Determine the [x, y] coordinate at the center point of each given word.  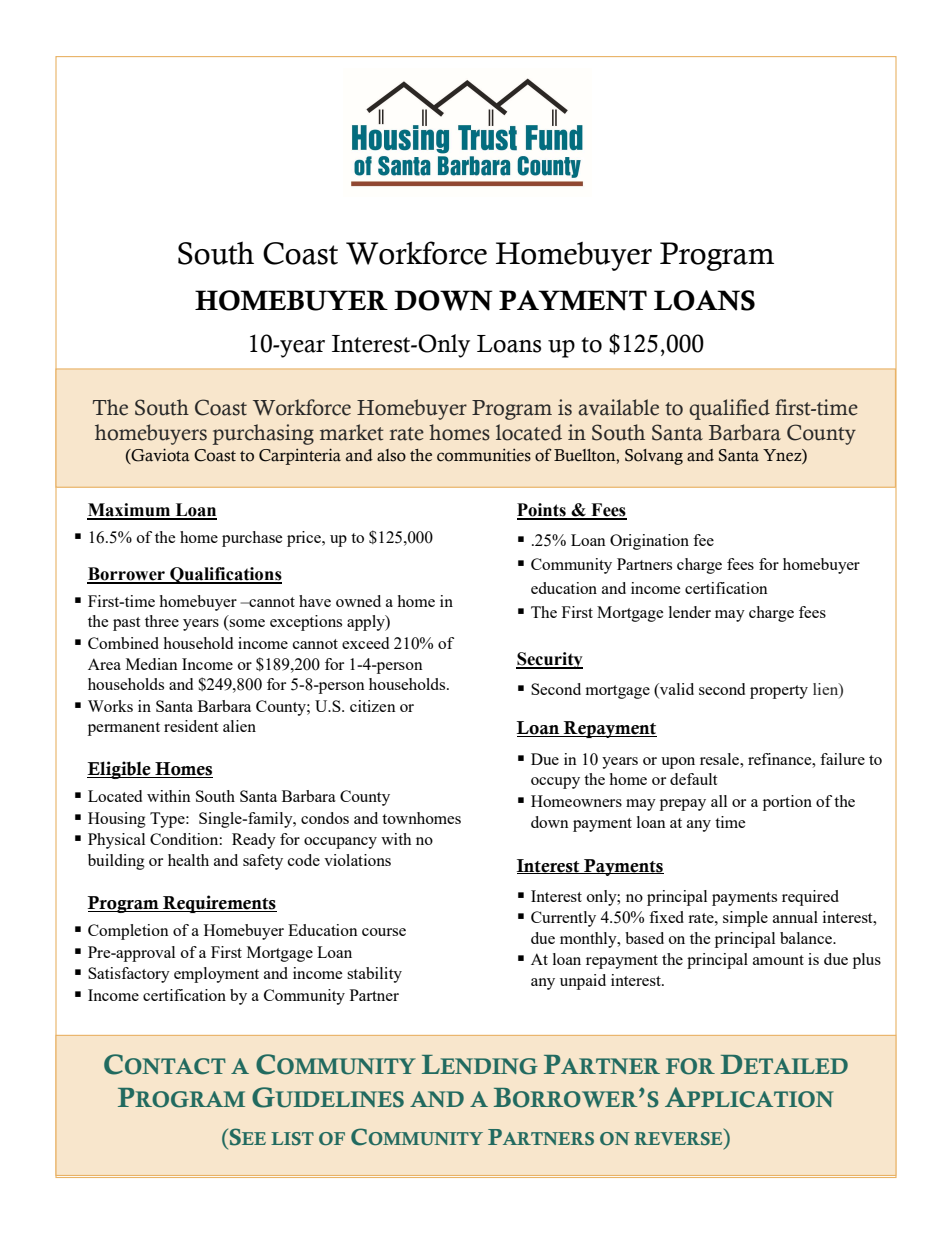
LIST [292, 1138]
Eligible [120, 770]
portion [787, 803]
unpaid [583, 982]
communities [484, 455]
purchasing [263, 434]
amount [778, 960]
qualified [729, 409]
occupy [555, 783]
